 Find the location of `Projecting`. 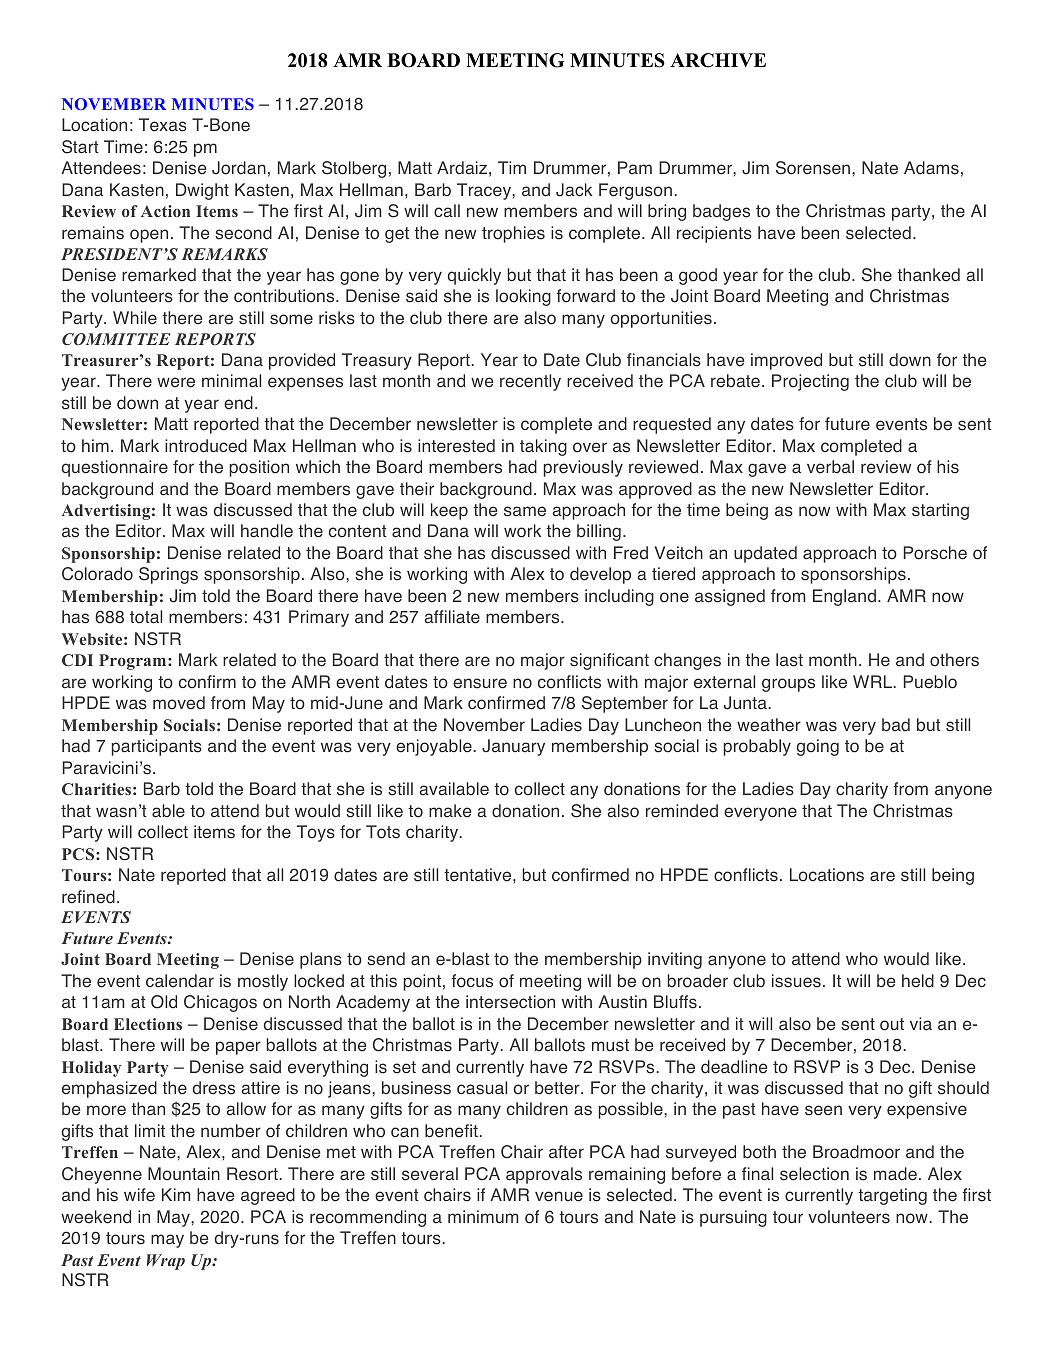

Projecting is located at coordinates (810, 382).
